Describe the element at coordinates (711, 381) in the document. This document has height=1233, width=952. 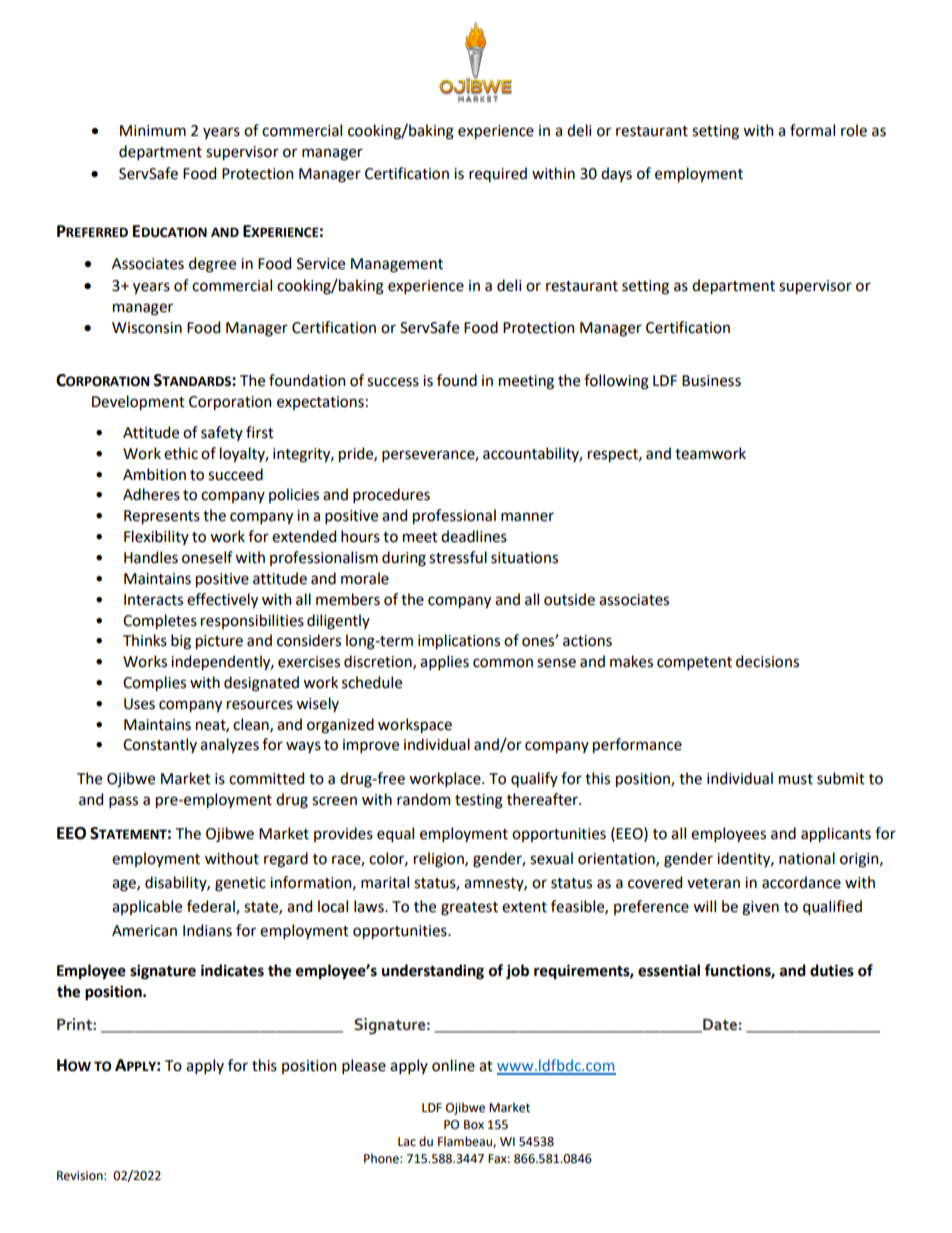
I see `Business` at that location.
